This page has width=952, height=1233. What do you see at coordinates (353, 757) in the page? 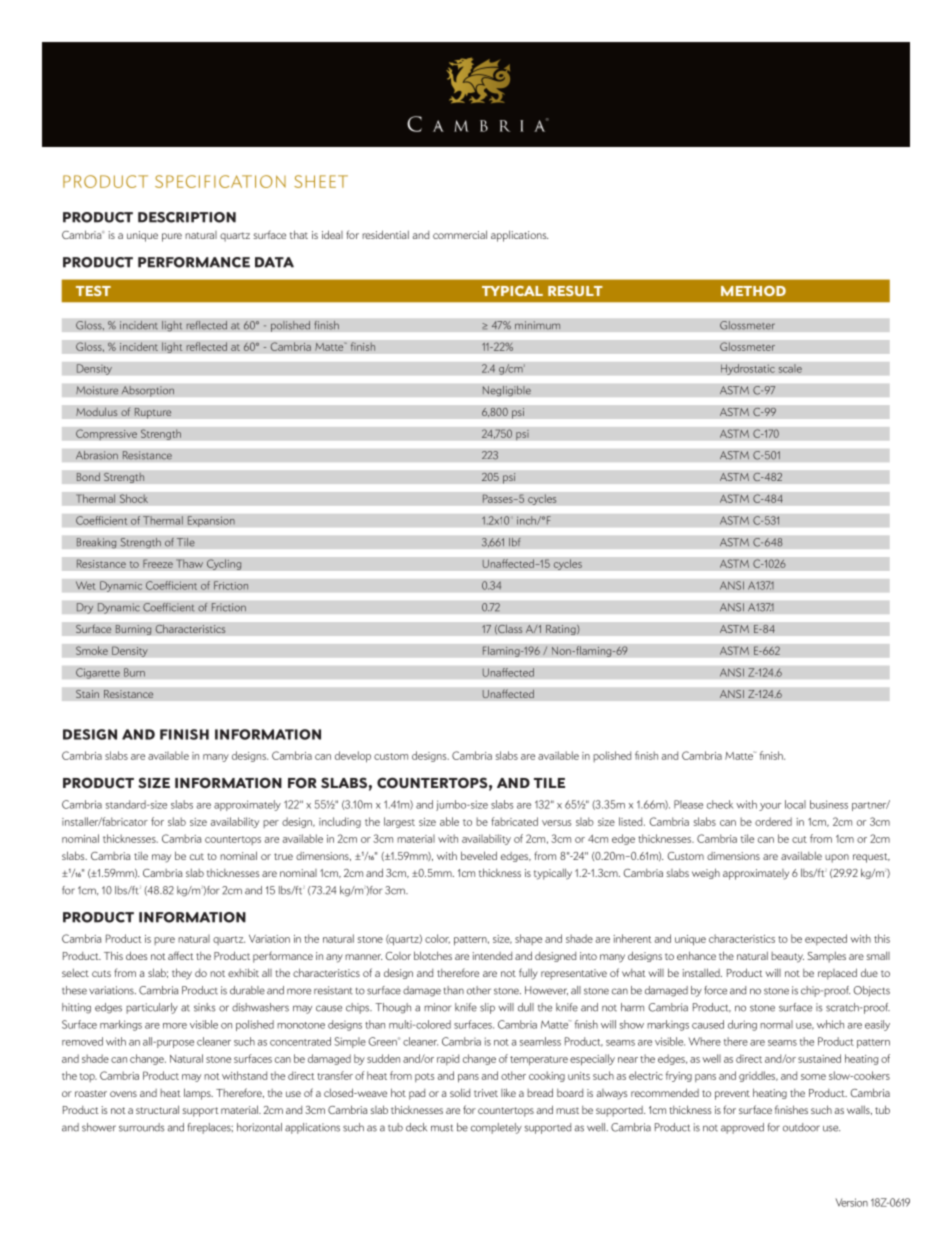
I see `develop` at bounding box center [353, 757].
